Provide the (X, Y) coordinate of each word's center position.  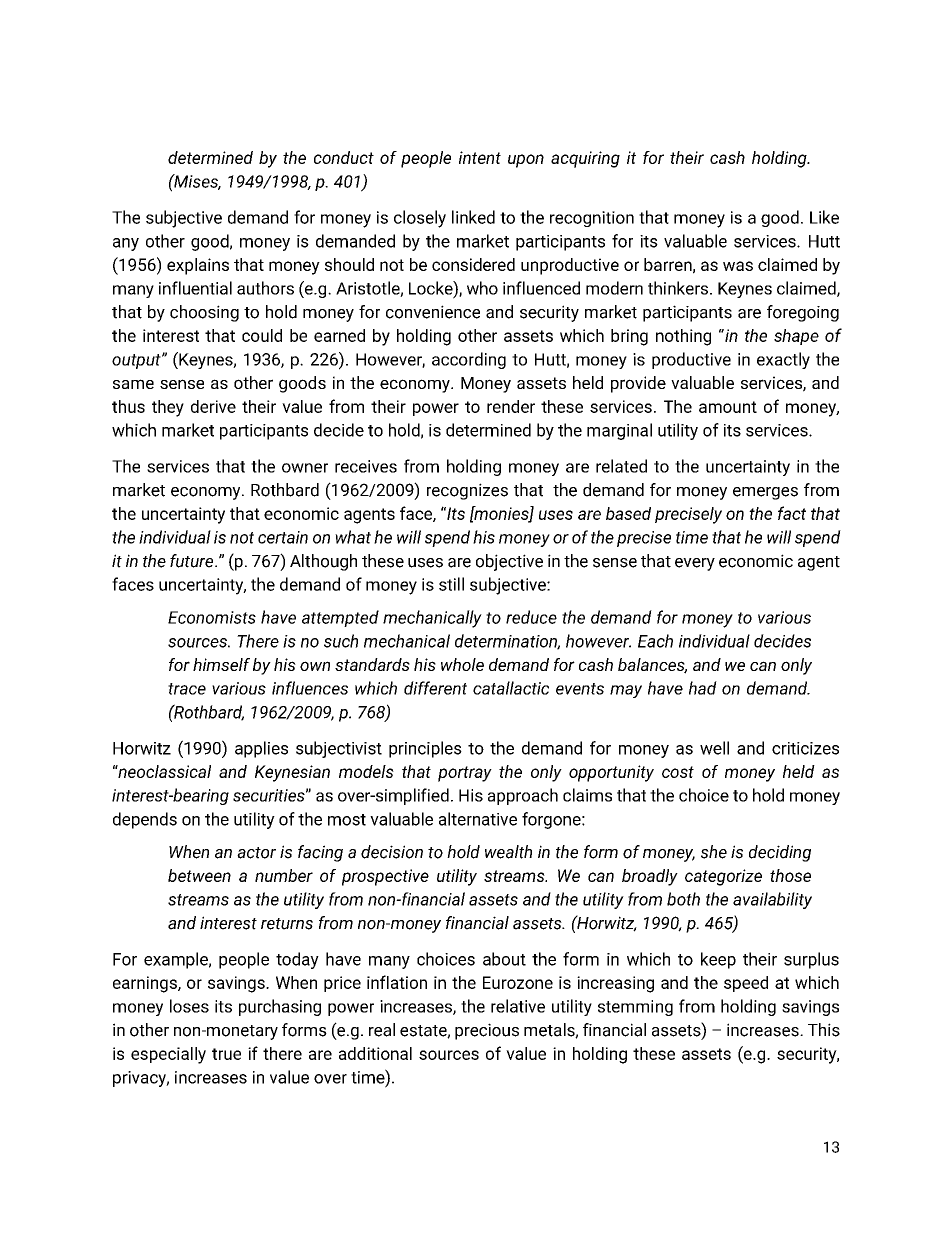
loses (189, 1006)
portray (465, 774)
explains (198, 266)
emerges (765, 493)
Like (824, 217)
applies (261, 749)
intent (480, 157)
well (714, 748)
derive (213, 406)
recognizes (467, 491)
